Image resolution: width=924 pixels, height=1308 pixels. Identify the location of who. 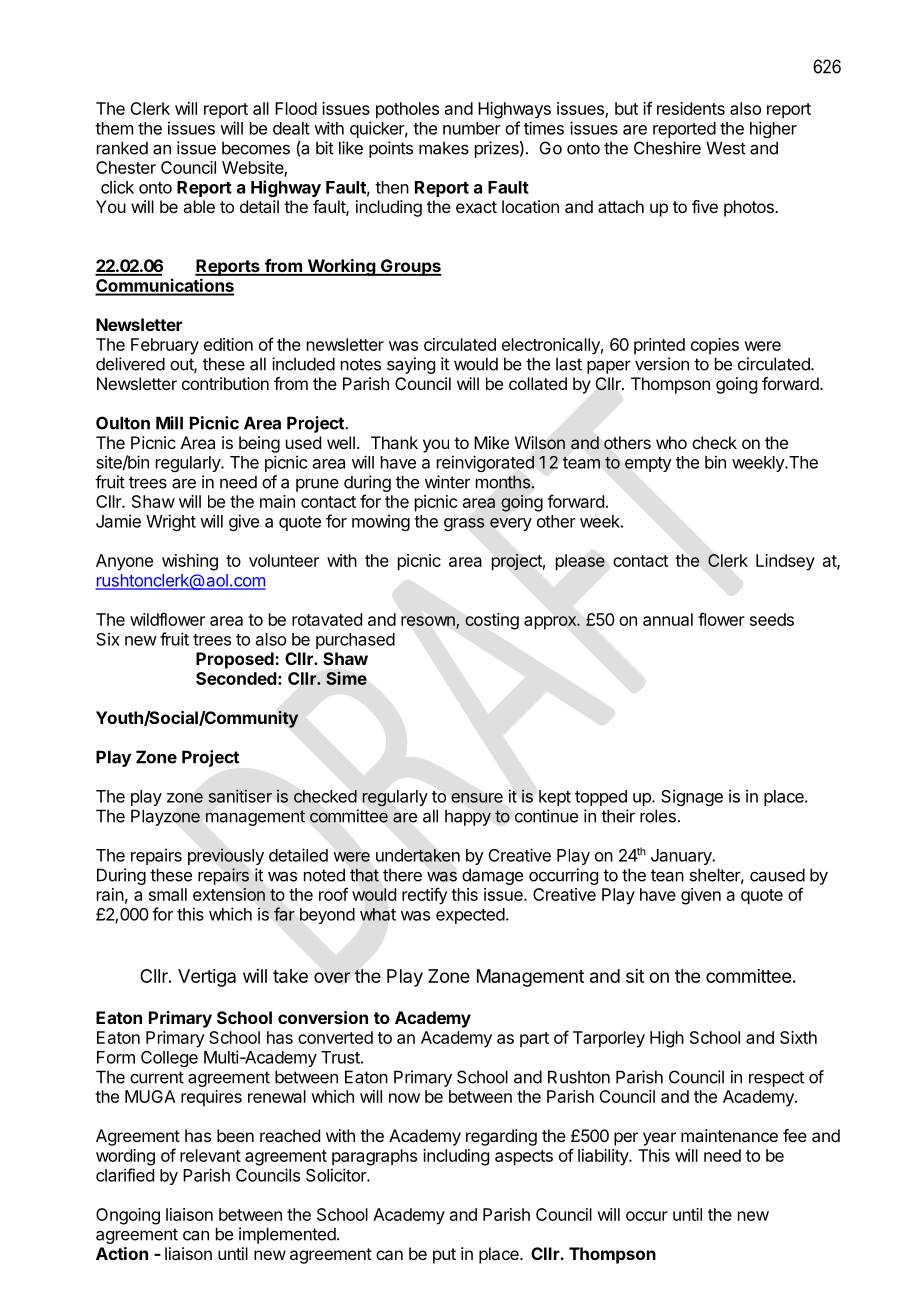
(671, 442).
